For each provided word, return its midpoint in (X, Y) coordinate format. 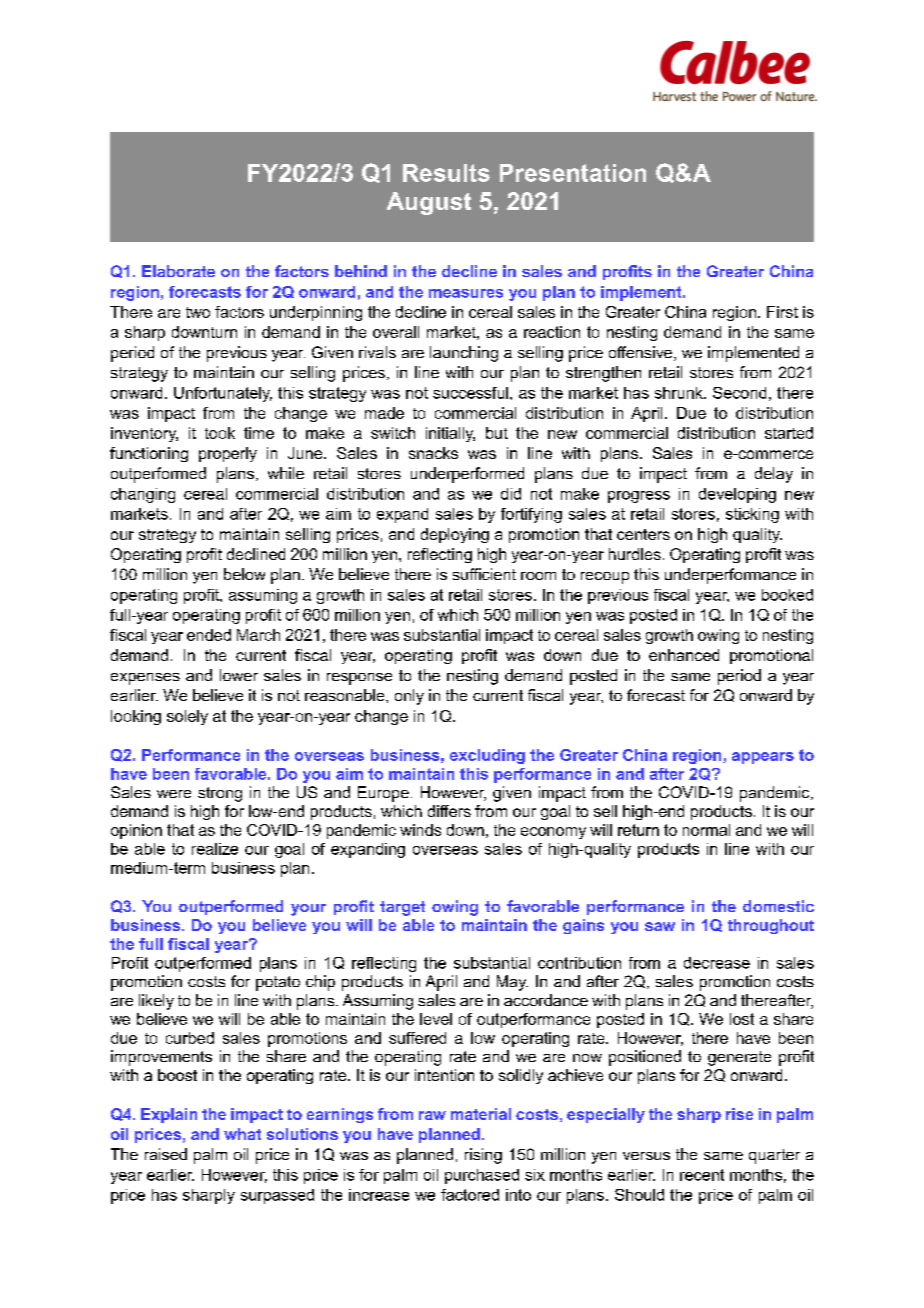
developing (737, 495)
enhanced (684, 655)
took (220, 433)
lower (239, 675)
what (242, 1134)
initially (450, 434)
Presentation (573, 173)
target (402, 908)
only (409, 697)
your (308, 910)
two (198, 312)
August (429, 203)
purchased (482, 1176)
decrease (717, 963)
